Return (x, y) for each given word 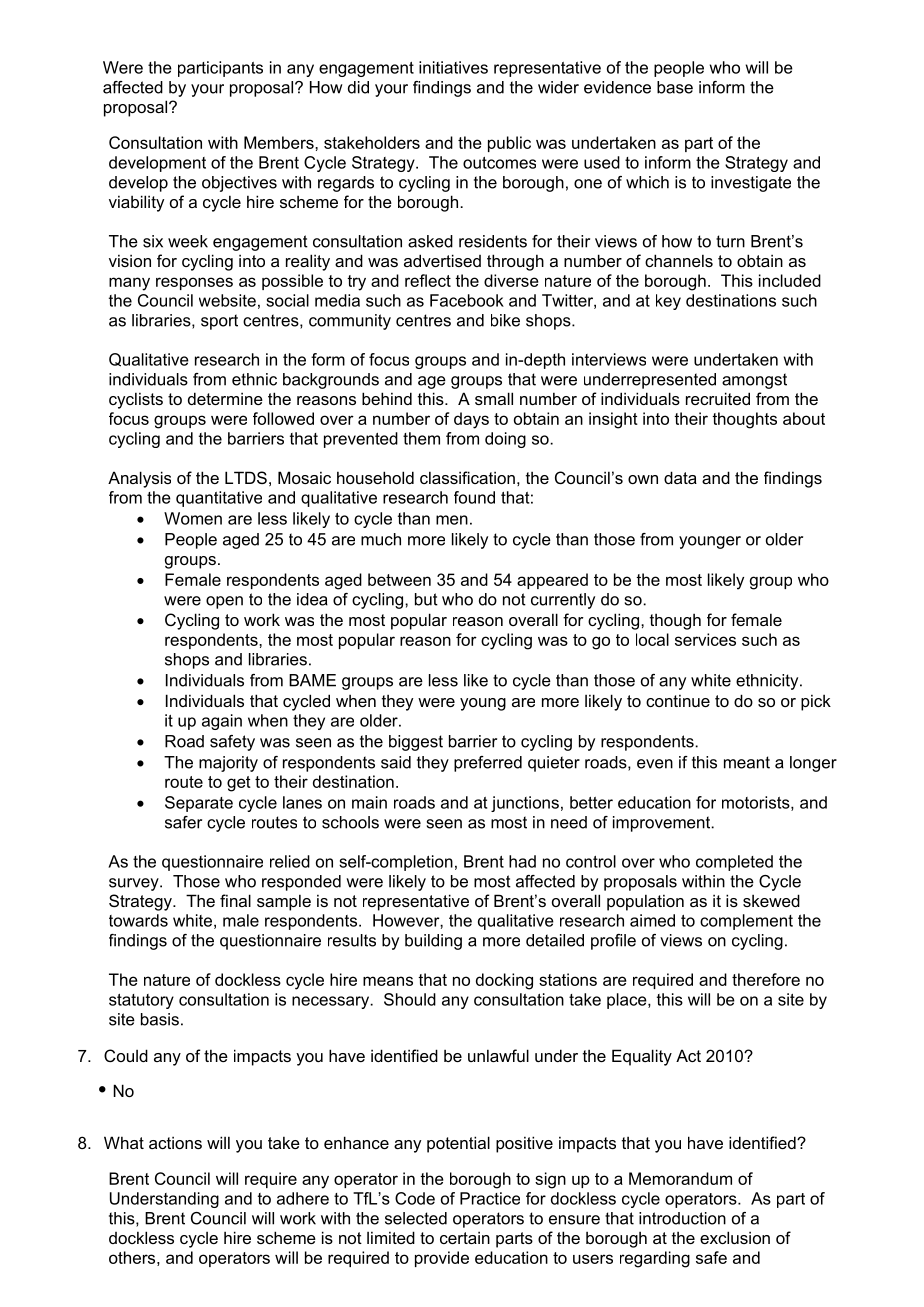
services (705, 639)
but (426, 599)
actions (175, 1142)
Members (280, 142)
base (675, 87)
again (222, 722)
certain (465, 1237)
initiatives (453, 67)
